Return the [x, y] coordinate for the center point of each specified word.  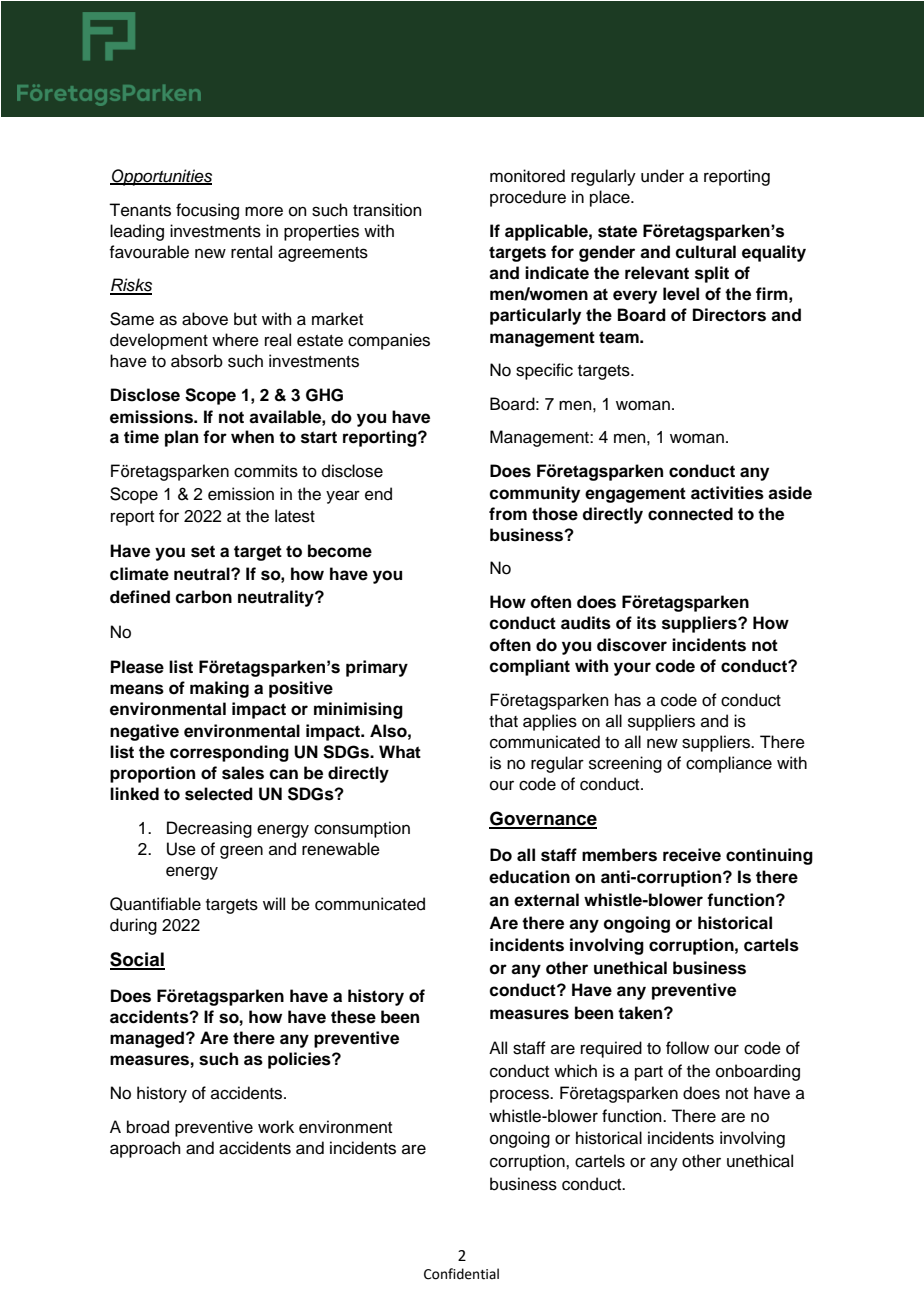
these [353, 1017]
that [503, 721]
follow [687, 1048]
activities [727, 493]
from [508, 514]
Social [137, 960]
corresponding [229, 753]
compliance [729, 764]
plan [181, 438]
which [575, 1071]
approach [145, 1149]
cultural [705, 252]
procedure [528, 198]
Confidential [461, 1274]
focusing [207, 211]
